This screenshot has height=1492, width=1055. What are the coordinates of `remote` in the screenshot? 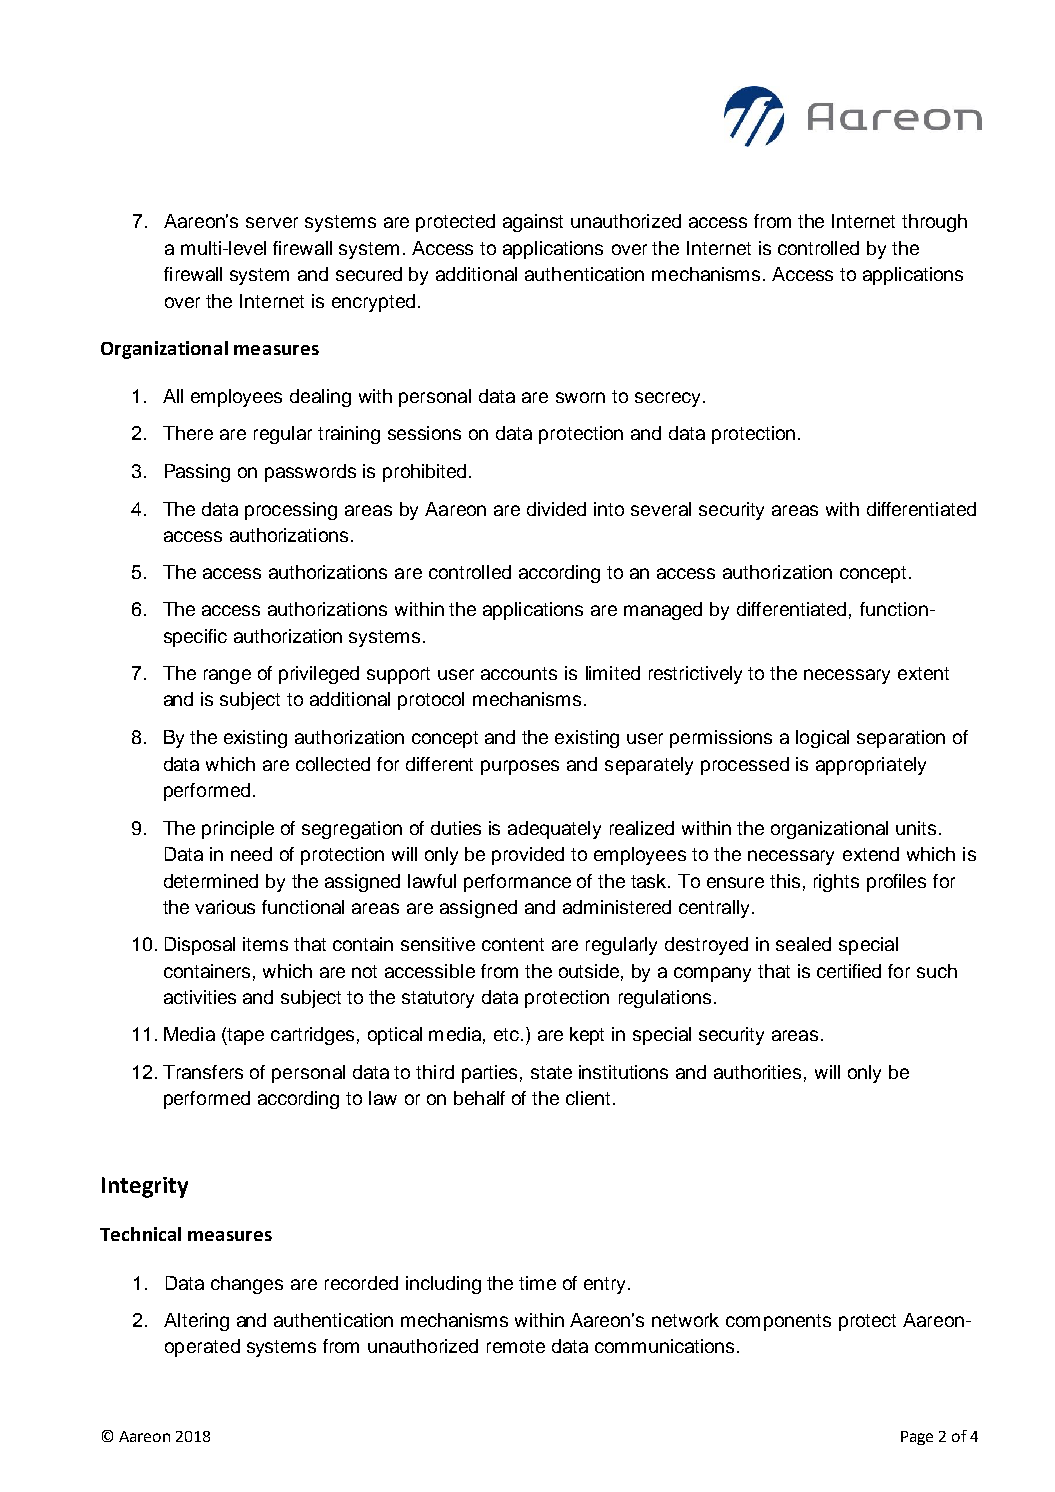 It's located at (516, 1346).
